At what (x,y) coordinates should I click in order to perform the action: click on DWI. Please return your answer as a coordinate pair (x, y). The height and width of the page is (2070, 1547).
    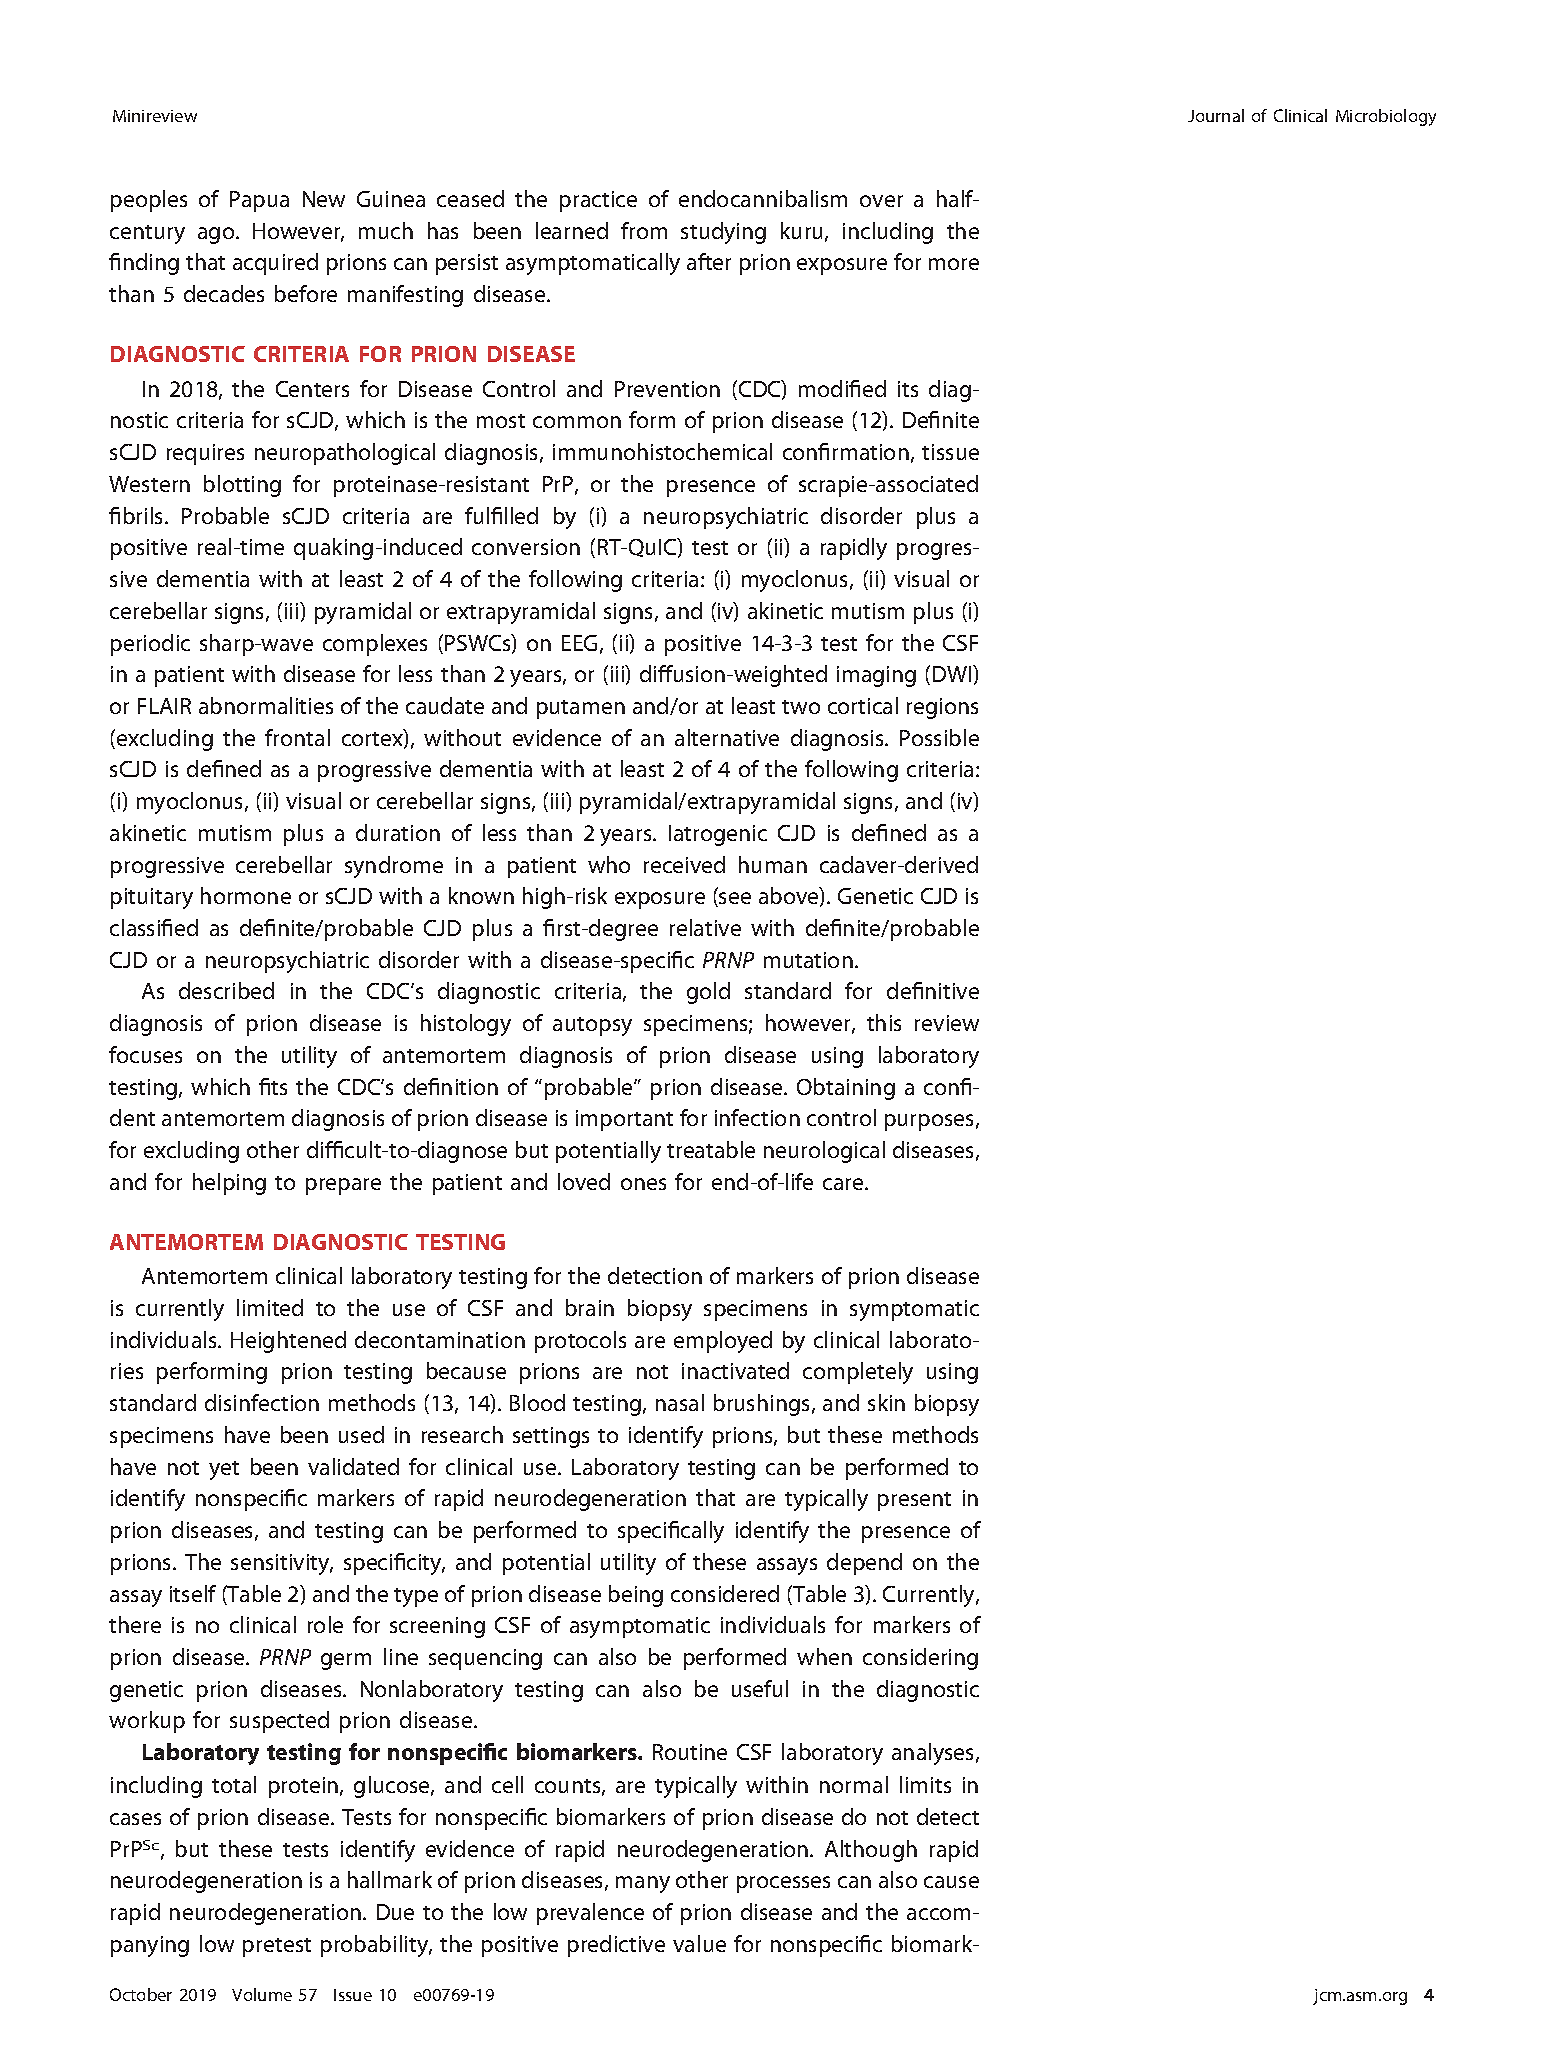
    Looking at the image, I should click on (953, 673).
